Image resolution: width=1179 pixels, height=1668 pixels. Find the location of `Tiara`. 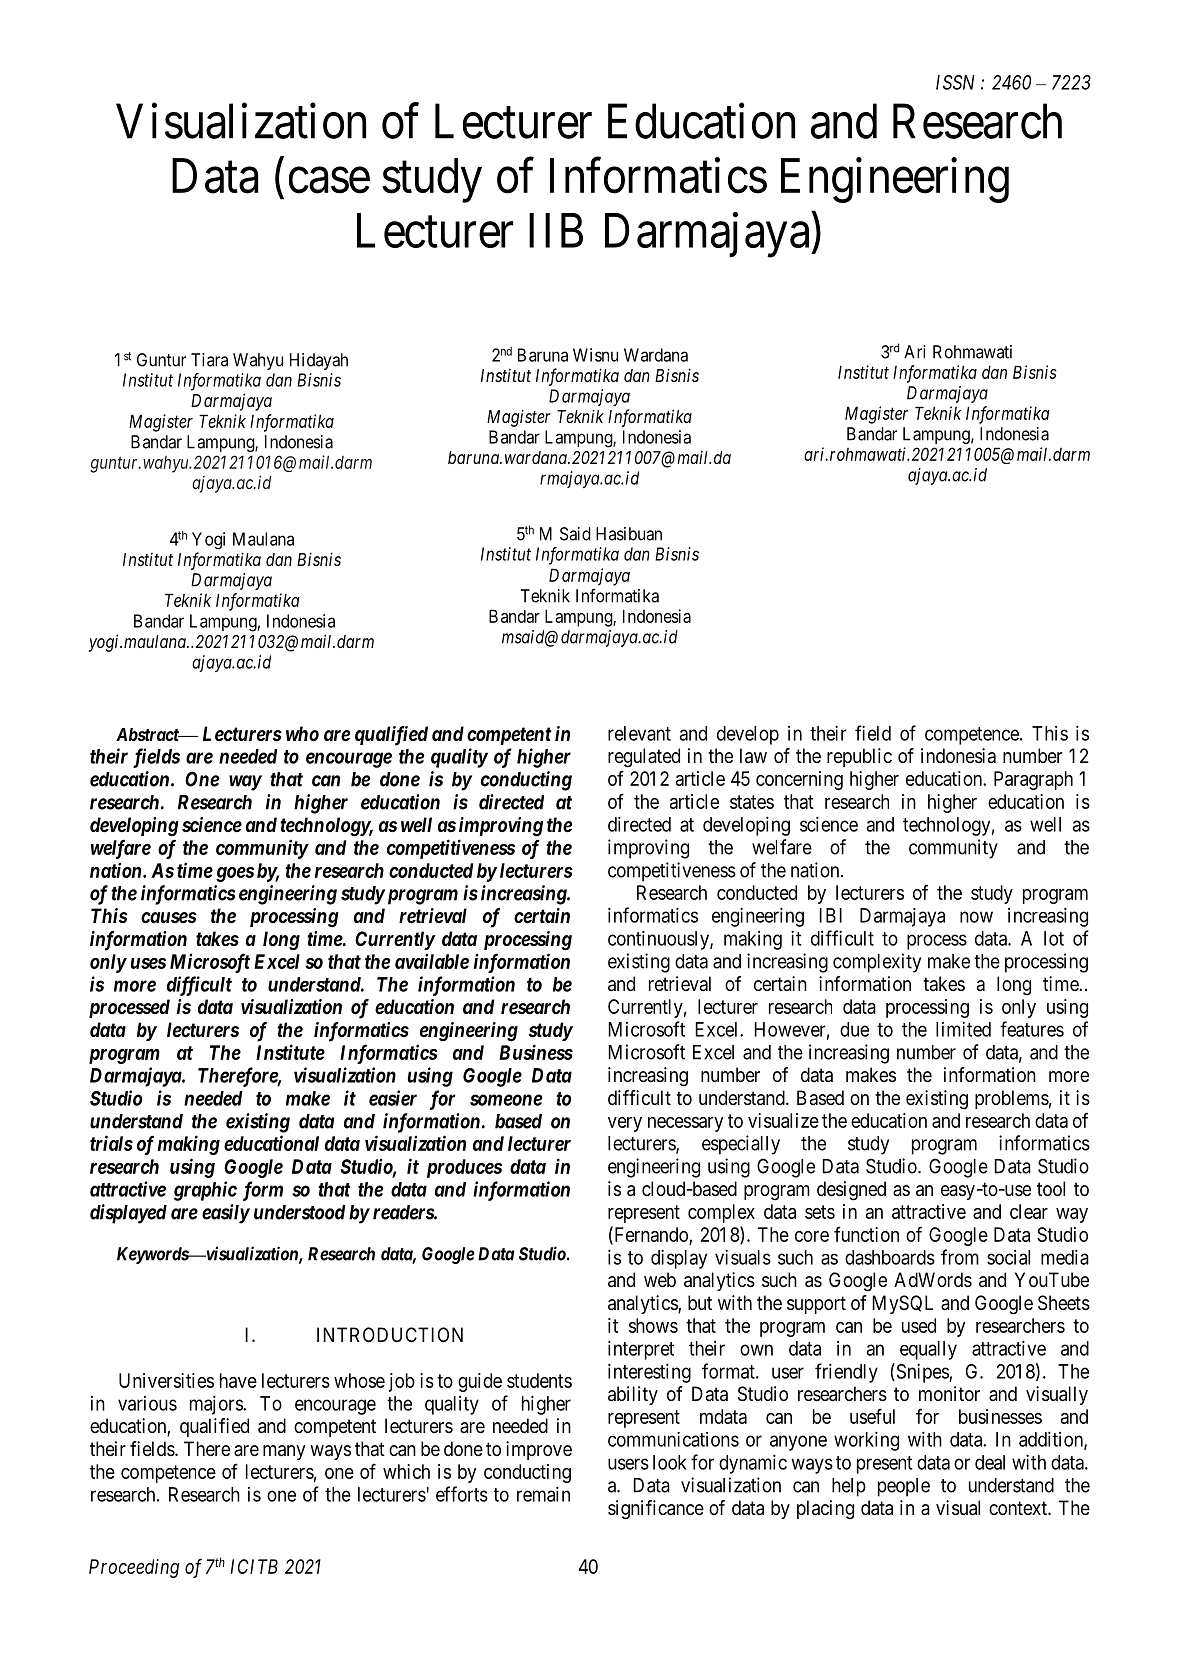

Tiara is located at coordinates (209, 360).
